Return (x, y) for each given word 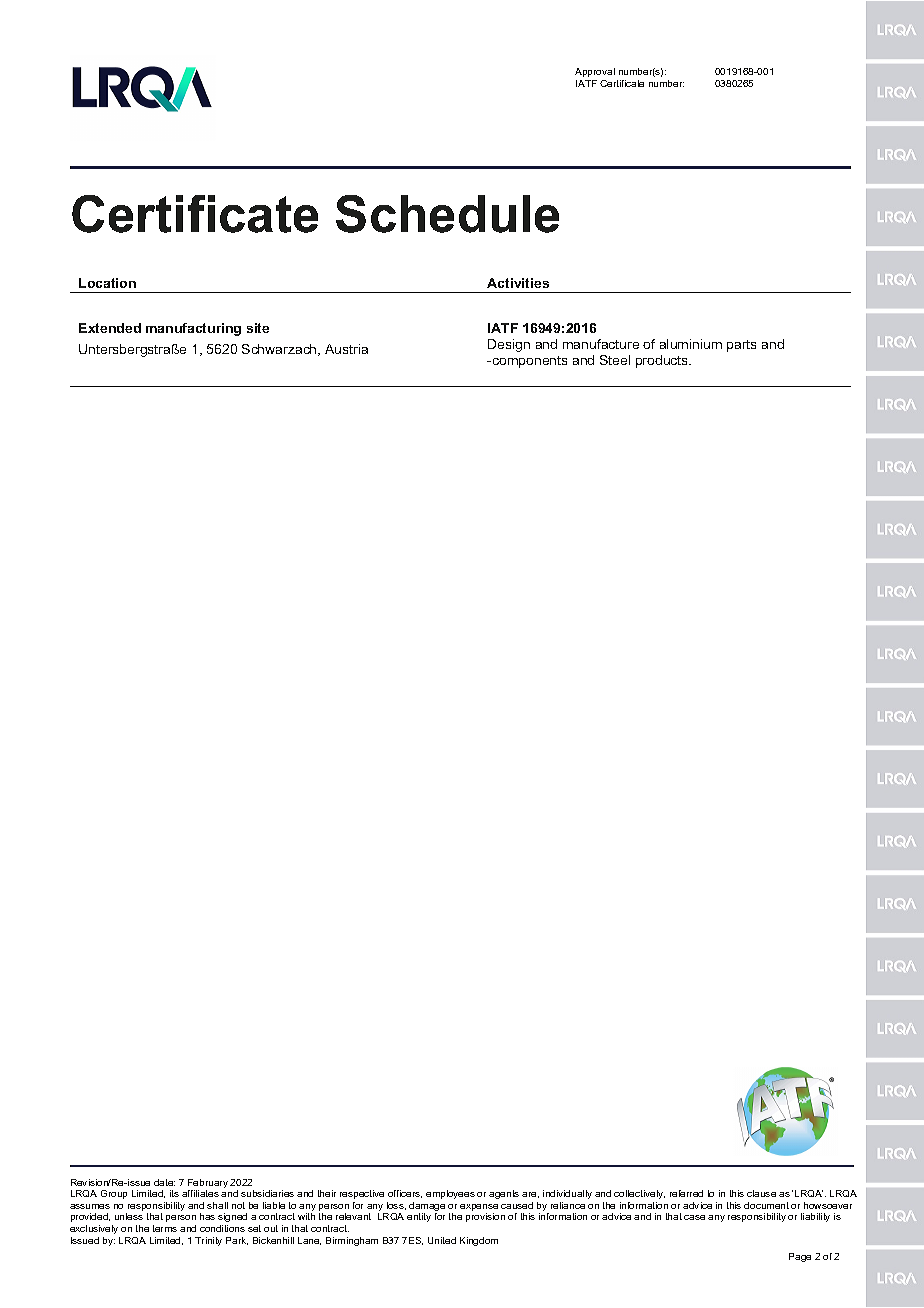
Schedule (447, 214)
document (766, 1205)
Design (509, 345)
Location (107, 283)
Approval (595, 72)
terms (165, 1228)
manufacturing (193, 329)
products (663, 361)
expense (479, 1209)
